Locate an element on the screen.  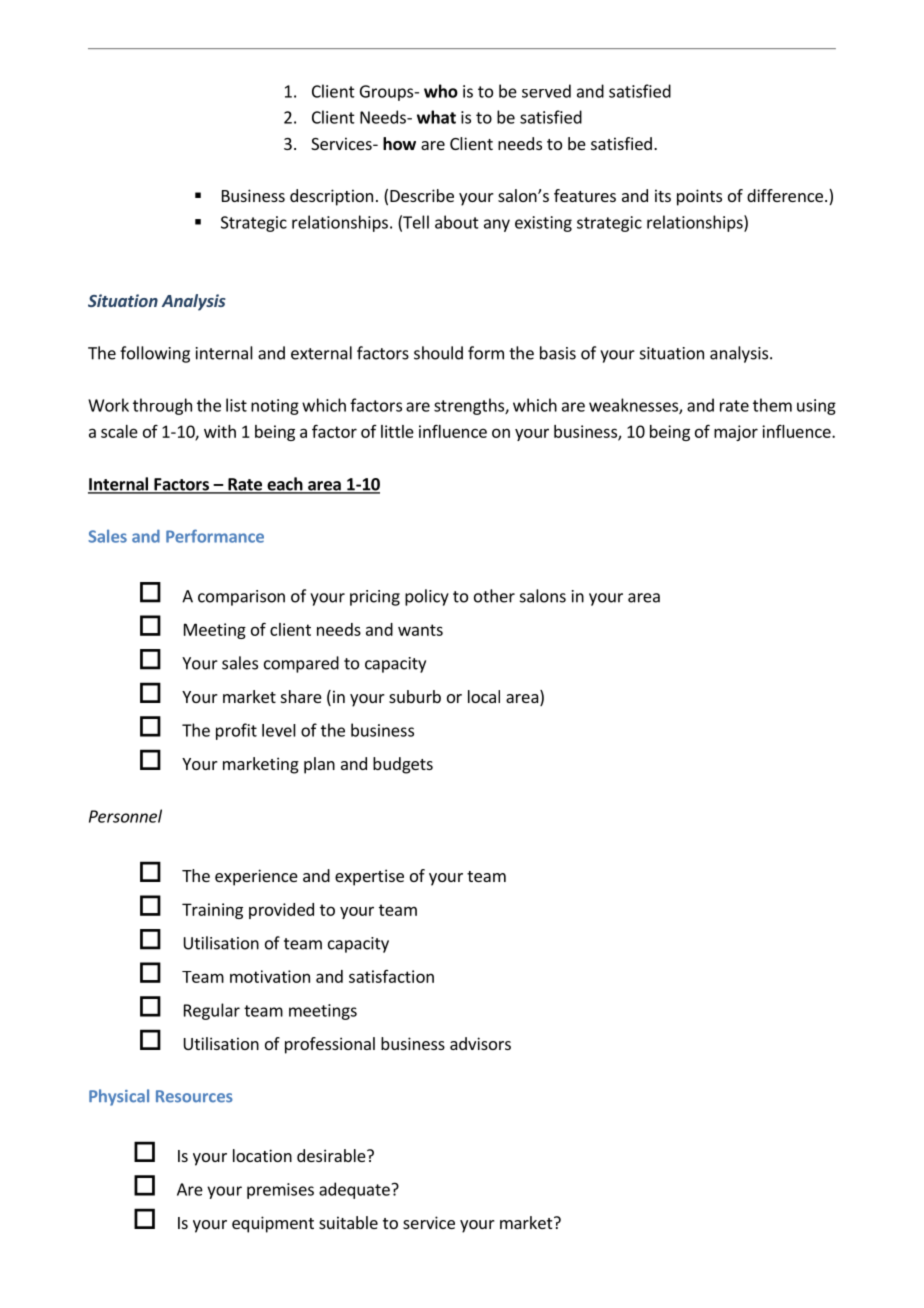
description is located at coordinates (331, 197).
